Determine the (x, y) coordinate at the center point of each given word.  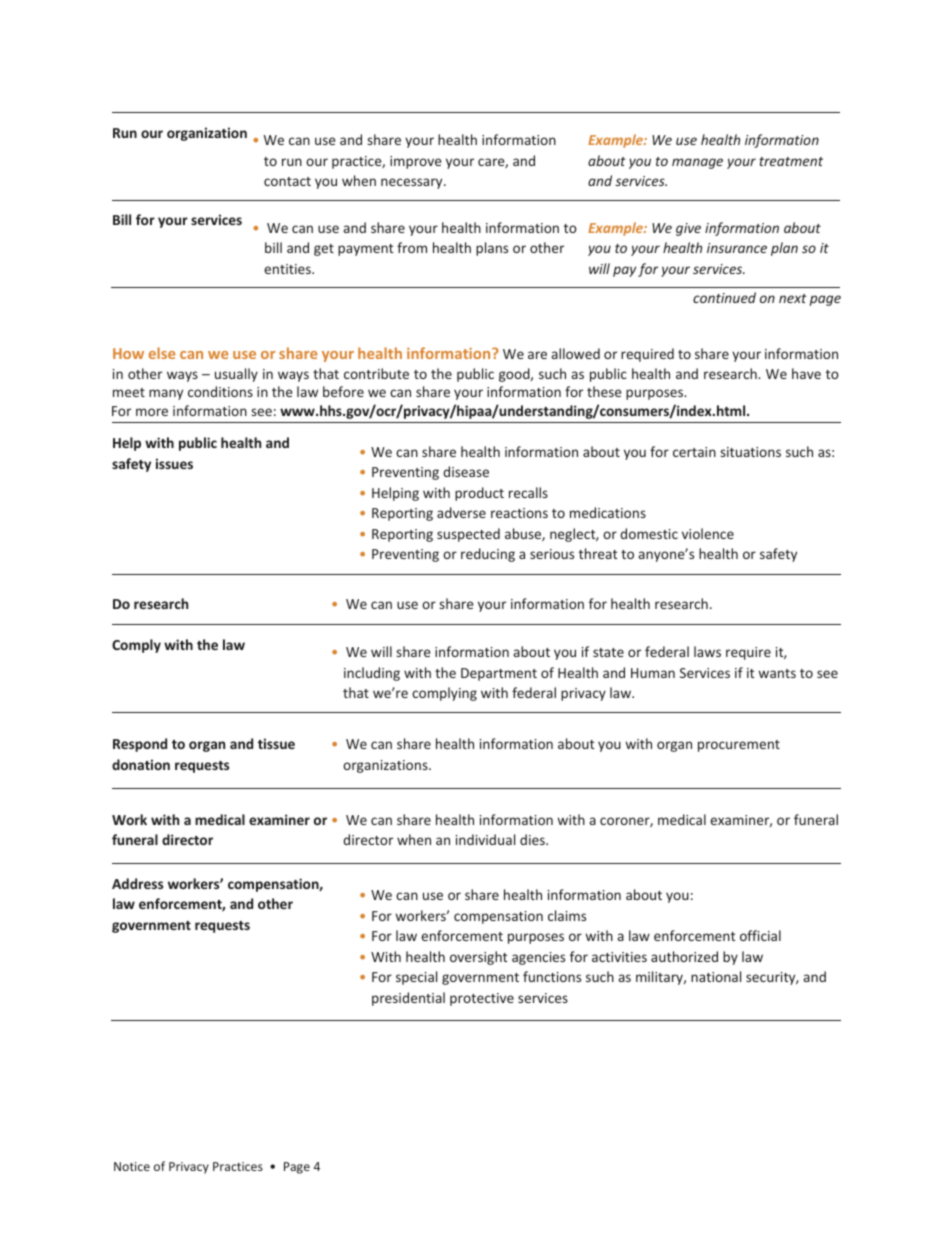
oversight (478, 958)
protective (482, 999)
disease (466, 471)
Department (499, 674)
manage (697, 163)
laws (707, 651)
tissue (276, 743)
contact (287, 181)
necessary (413, 183)
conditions (220, 391)
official (760, 935)
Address (137, 883)
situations (750, 452)
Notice (132, 1166)
